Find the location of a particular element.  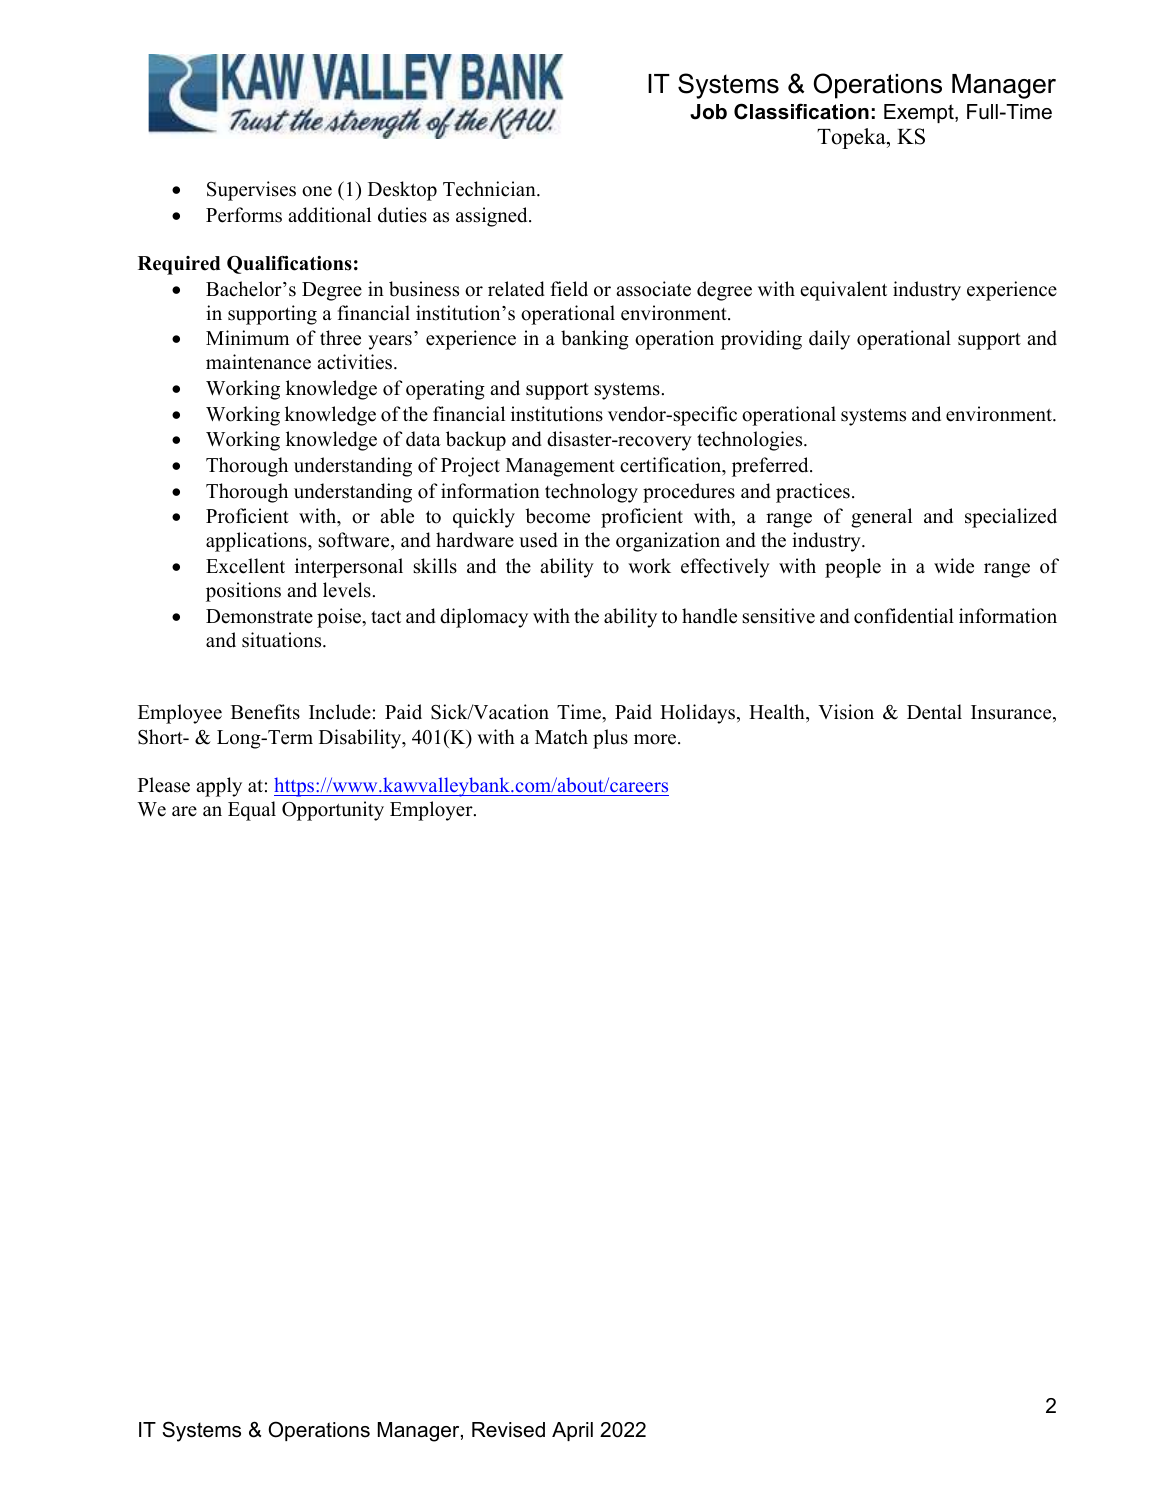

Technician is located at coordinates (490, 189).
